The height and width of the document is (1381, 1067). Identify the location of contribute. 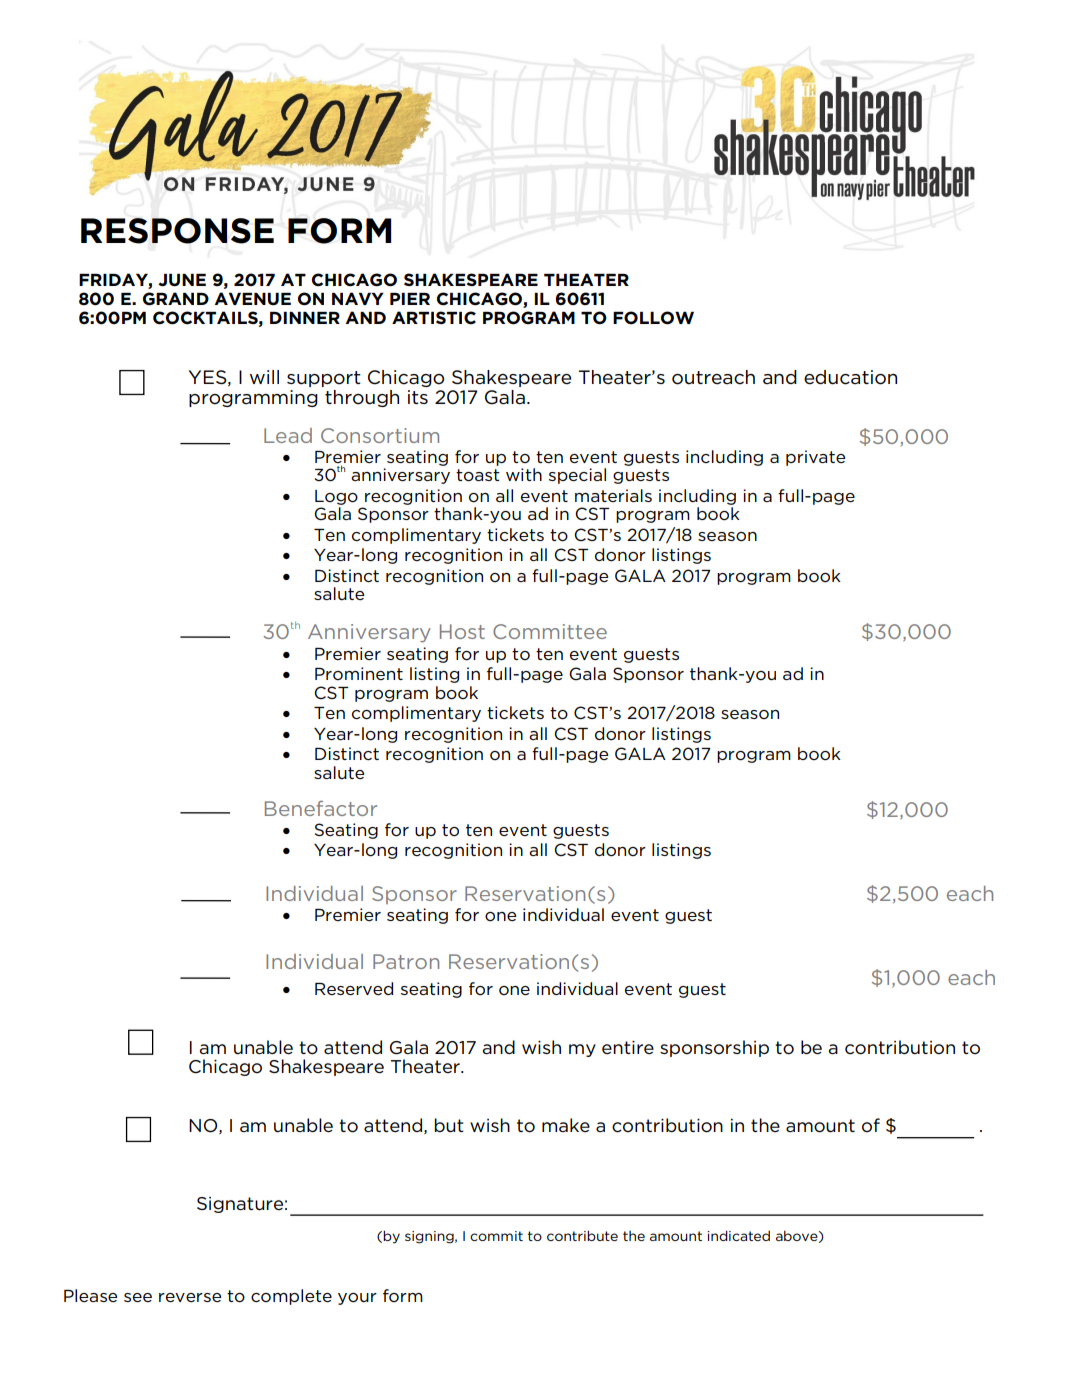
(582, 1235).
